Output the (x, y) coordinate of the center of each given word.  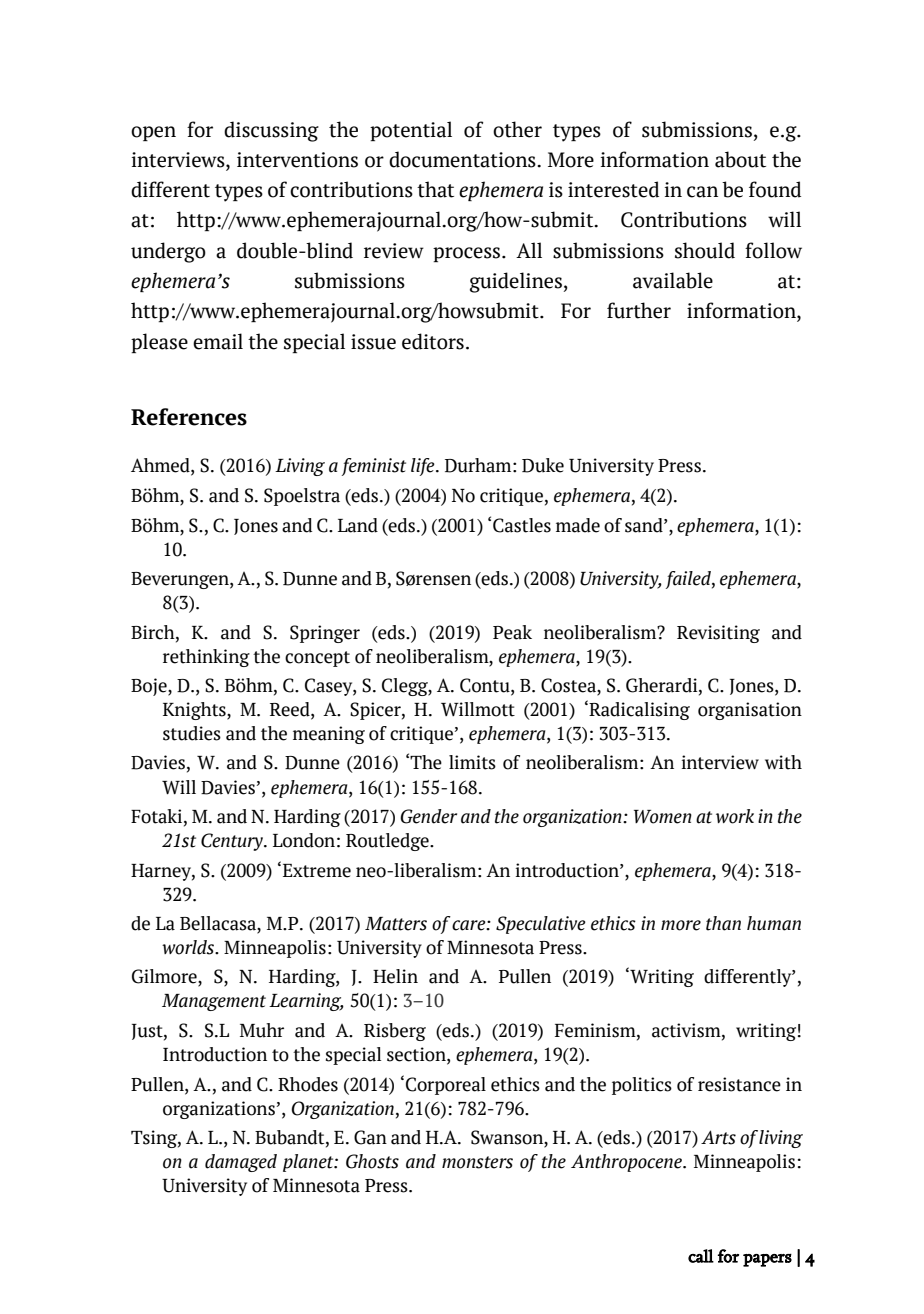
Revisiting (718, 634)
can (702, 192)
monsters (477, 1162)
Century (233, 842)
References (189, 417)
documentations (463, 159)
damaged (241, 1163)
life (424, 467)
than (723, 923)
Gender (428, 816)
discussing (271, 131)
